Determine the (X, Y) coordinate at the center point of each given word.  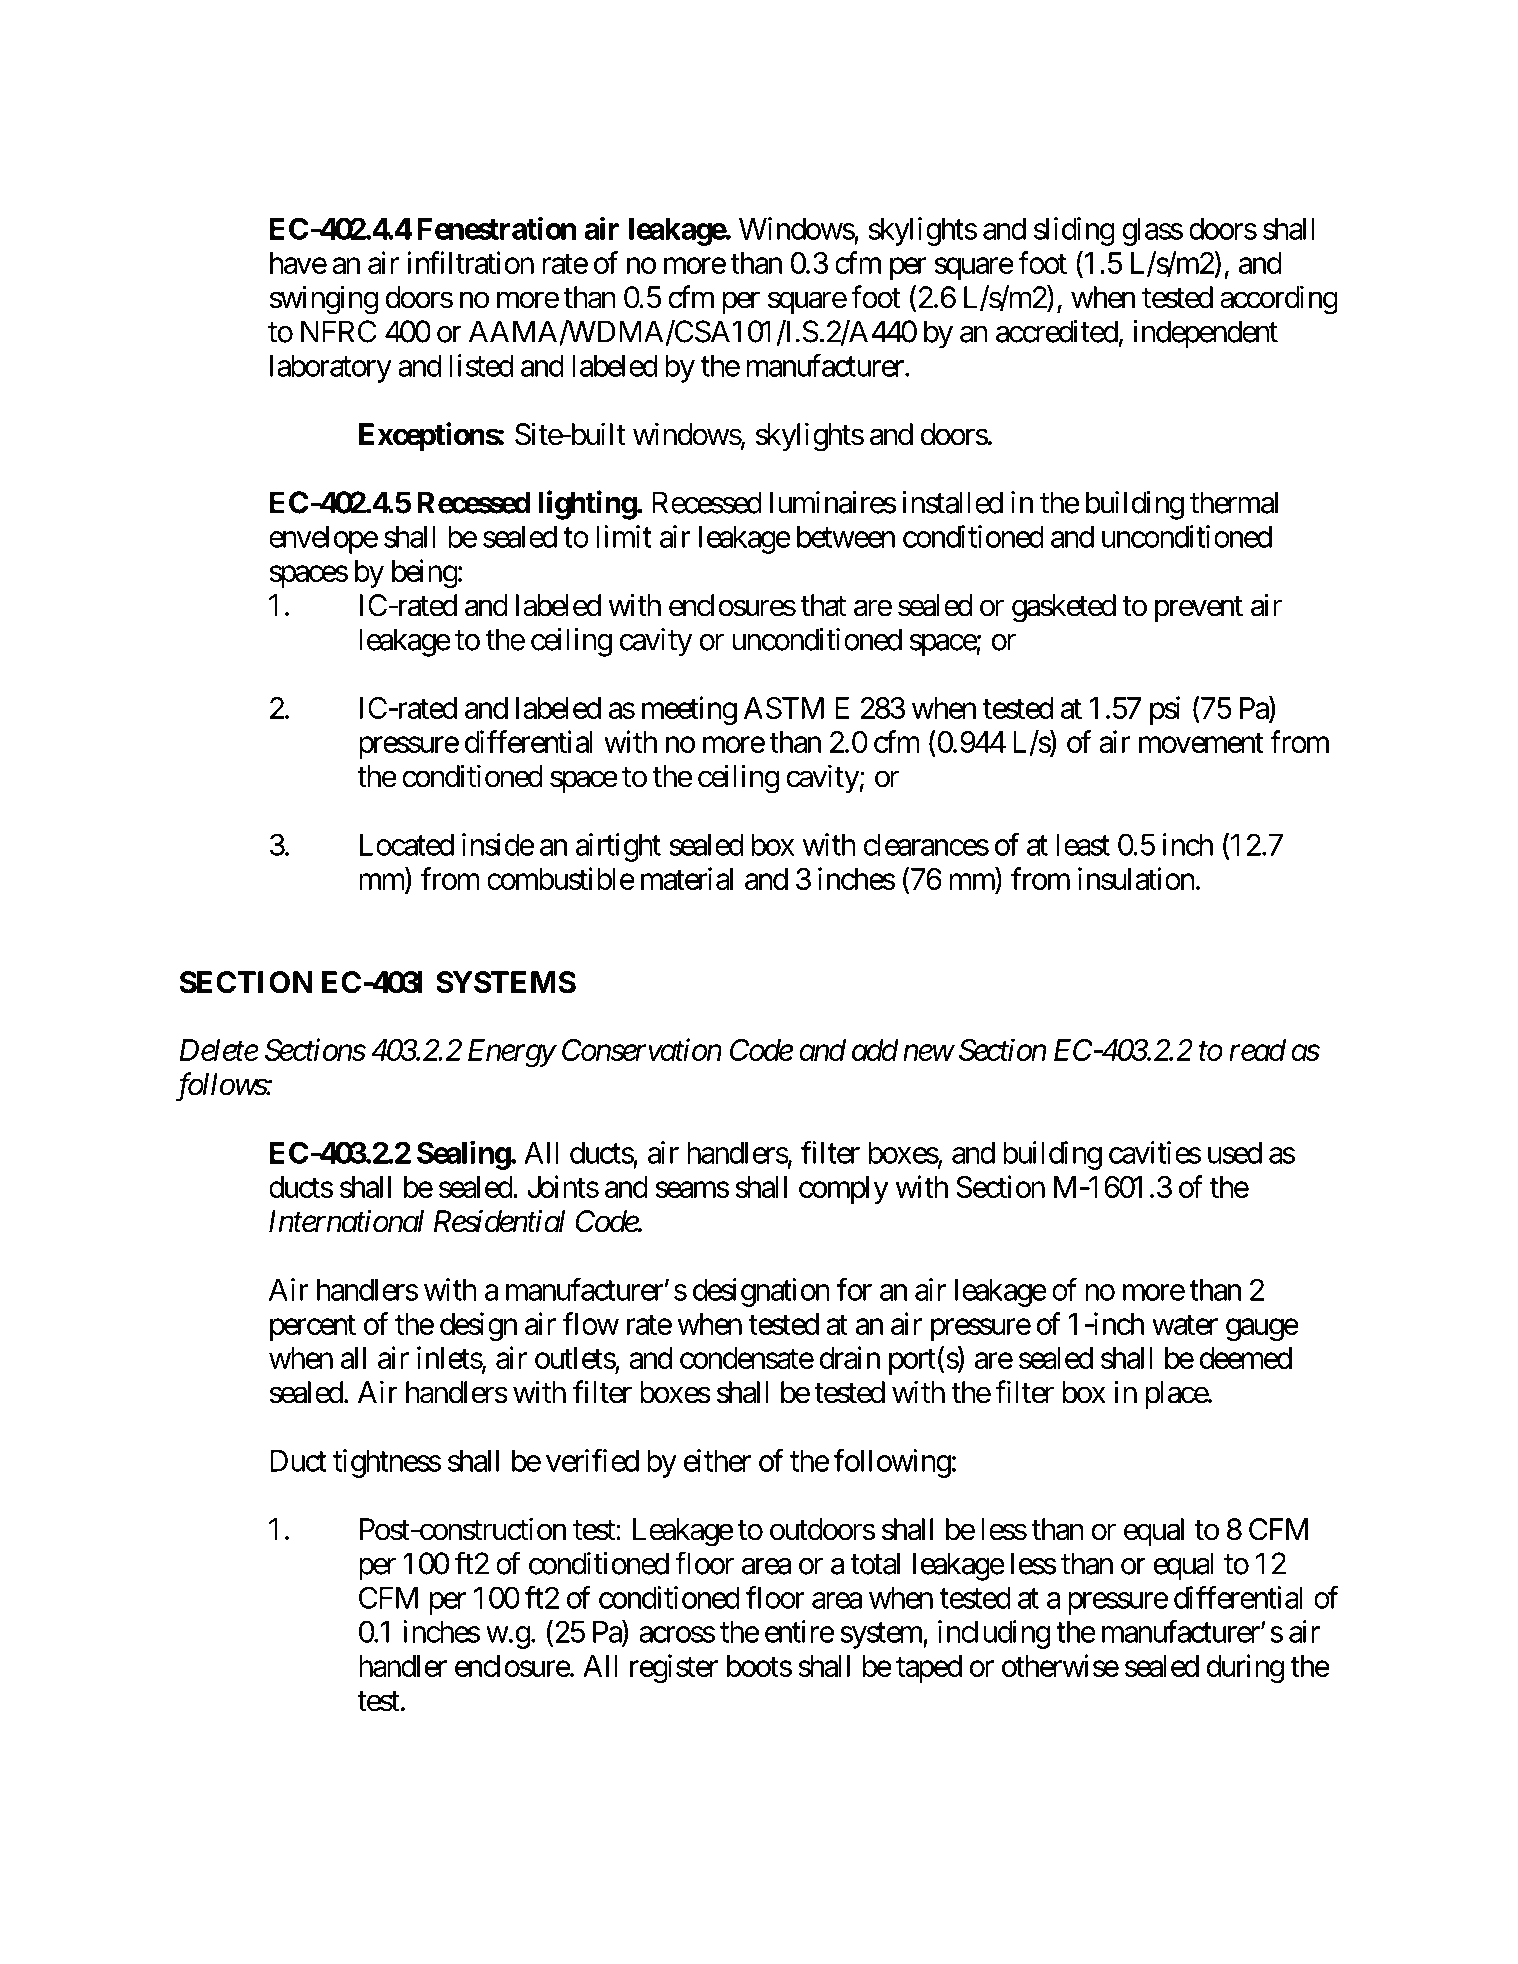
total (875, 1563)
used (1235, 1153)
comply (844, 1190)
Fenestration (496, 228)
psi (1165, 710)
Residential (499, 1221)
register (674, 1668)
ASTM (784, 708)
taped (929, 1669)
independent (1205, 334)
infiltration (470, 262)
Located (407, 845)
